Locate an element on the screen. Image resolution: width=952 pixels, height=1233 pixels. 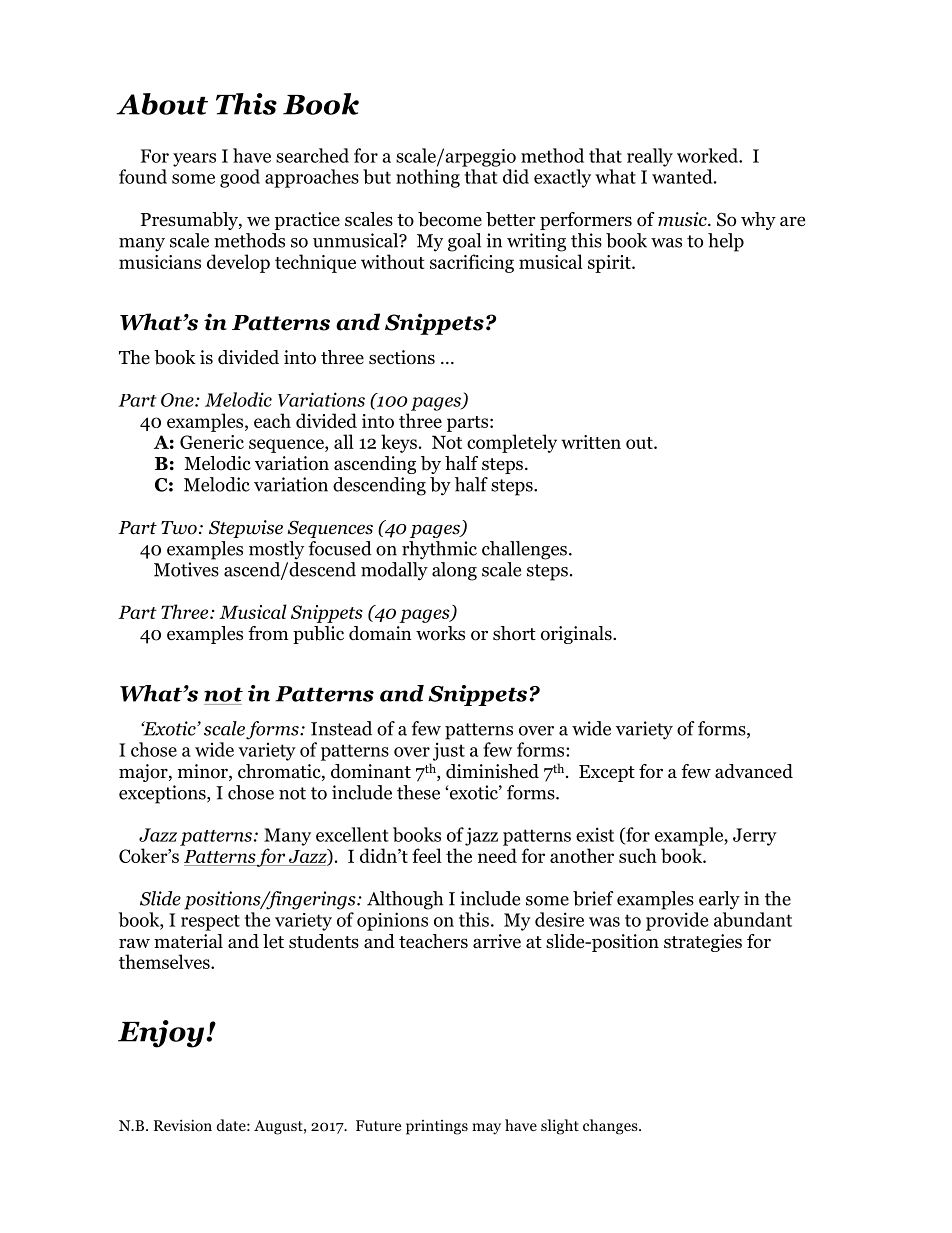
diminished is located at coordinates (492, 771).
